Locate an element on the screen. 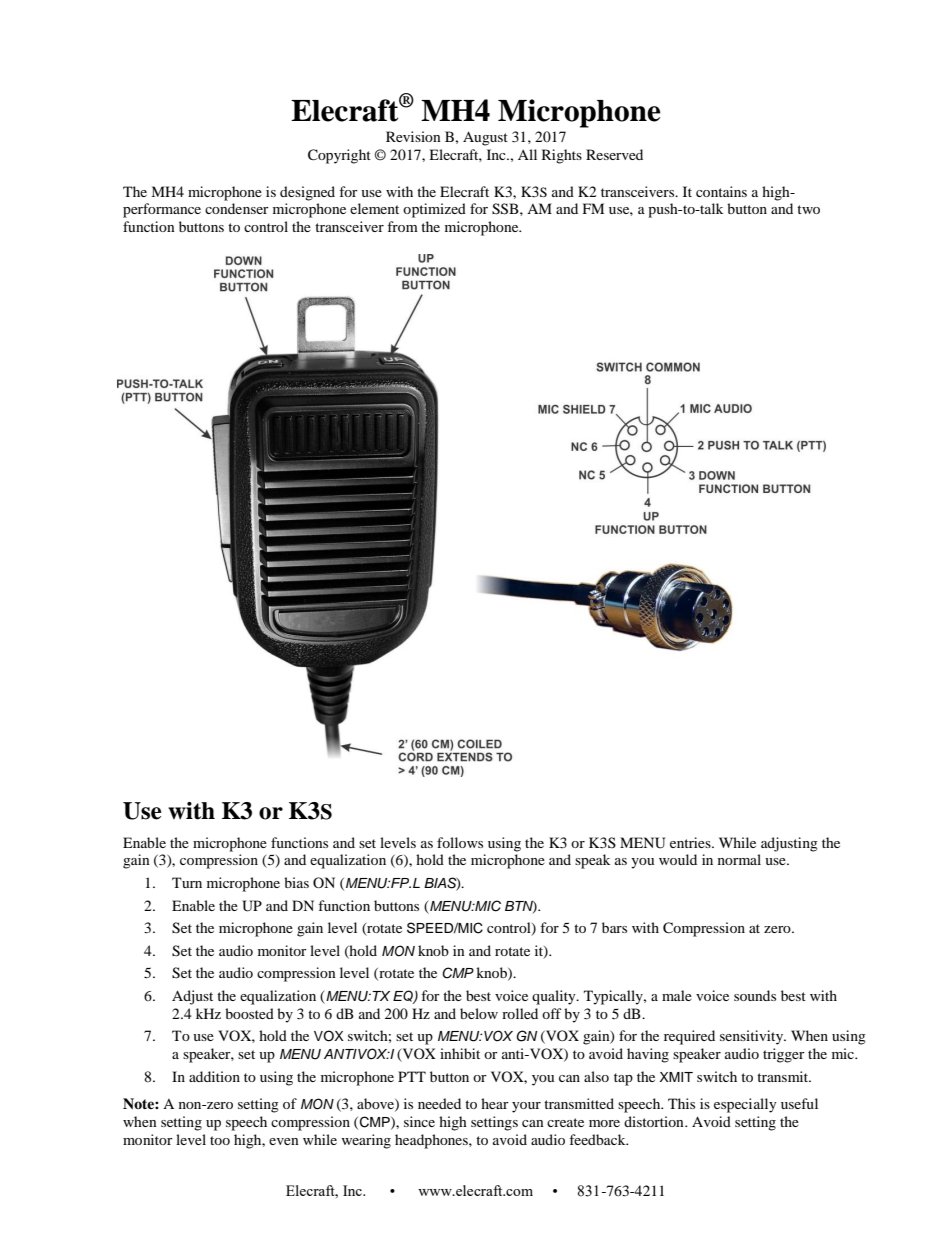 This screenshot has height=1233, width=952. August is located at coordinates (485, 138).
